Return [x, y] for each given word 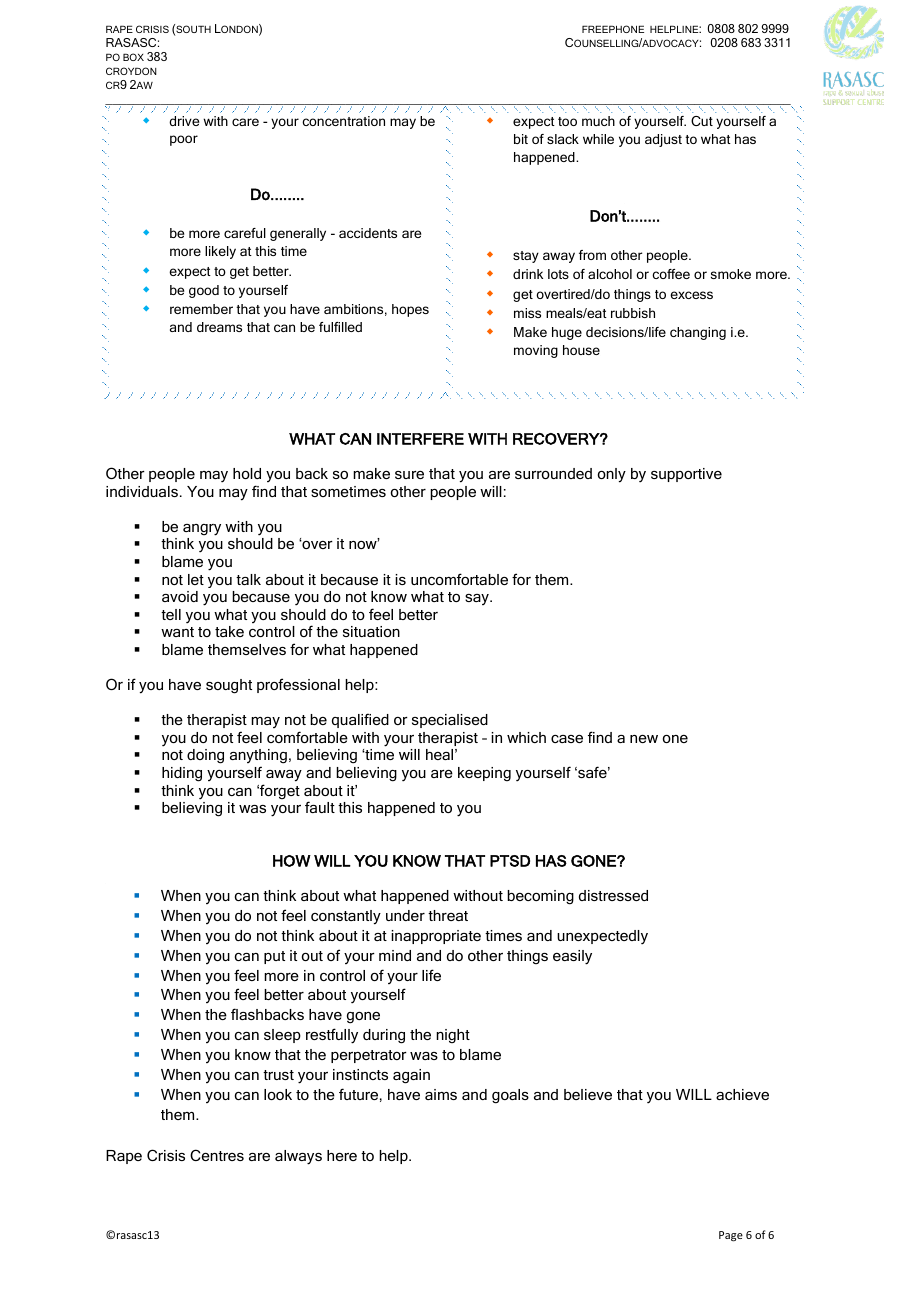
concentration [343, 121]
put [274, 957]
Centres [217, 1155]
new [644, 739]
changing [698, 333]
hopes [410, 310]
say [478, 599]
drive [184, 121]
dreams [219, 327]
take [229, 631]
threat [448, 915]
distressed [613, 895]
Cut [702, 121]
